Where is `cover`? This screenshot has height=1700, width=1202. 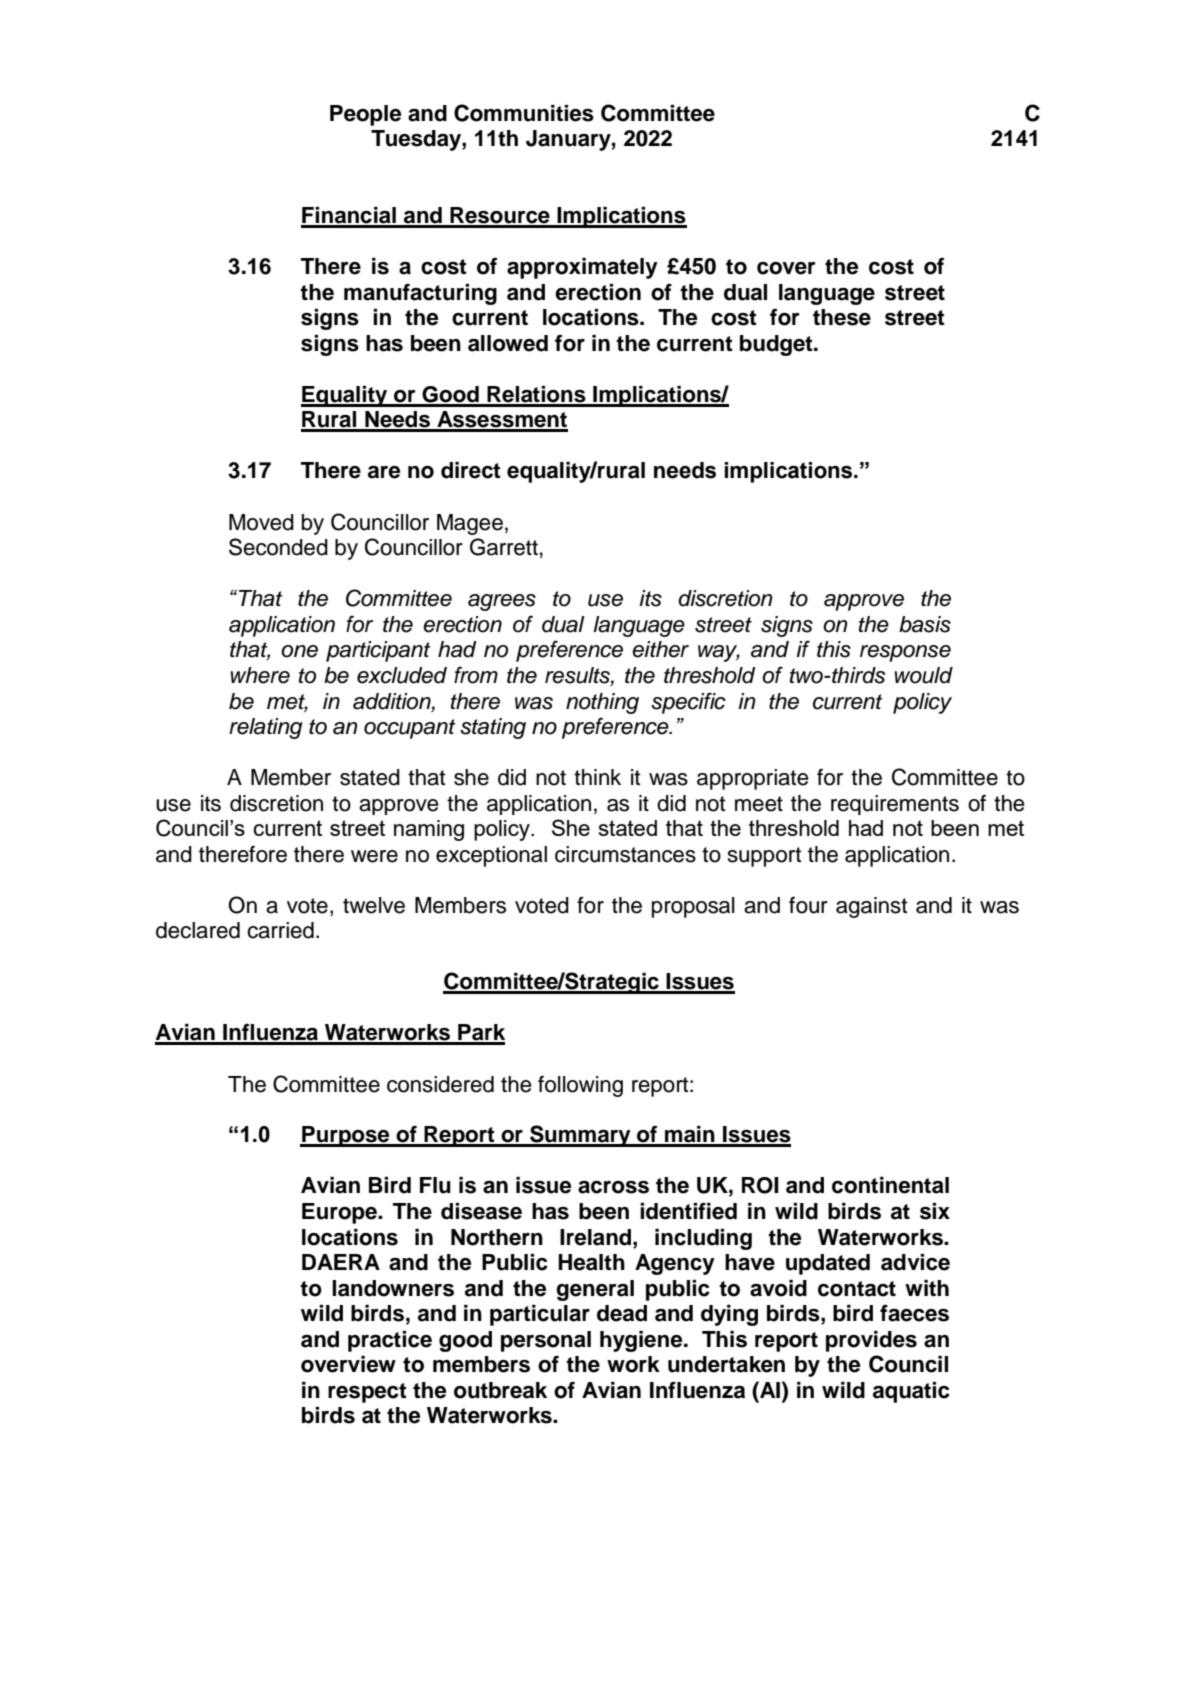 cover is located at coordinates (786, 268).
